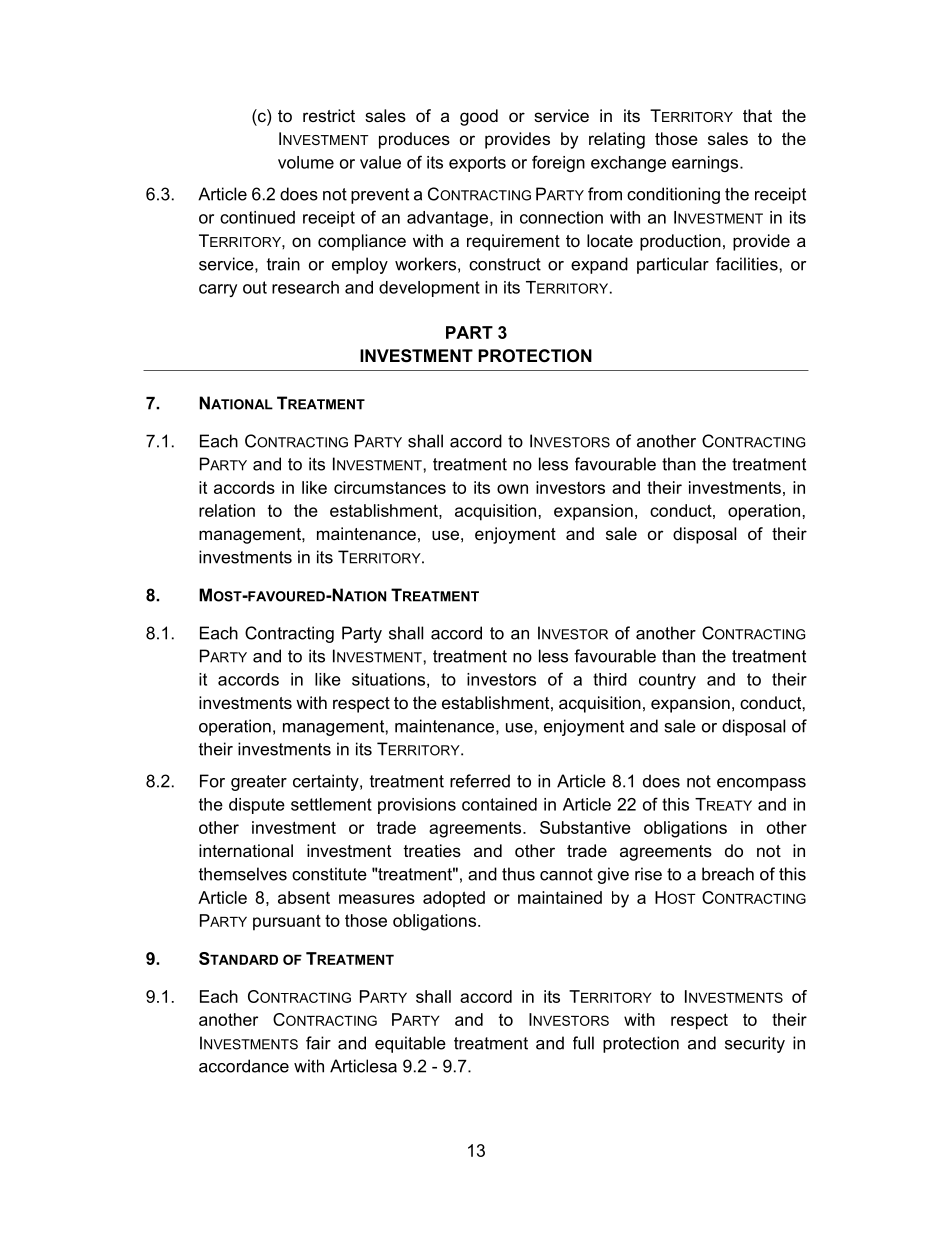 This screenshot has width=952, height=1233. What do you see at coordinates (259, 783) in the screenshot?
I see `greater` at bounding box center [259, 783].
